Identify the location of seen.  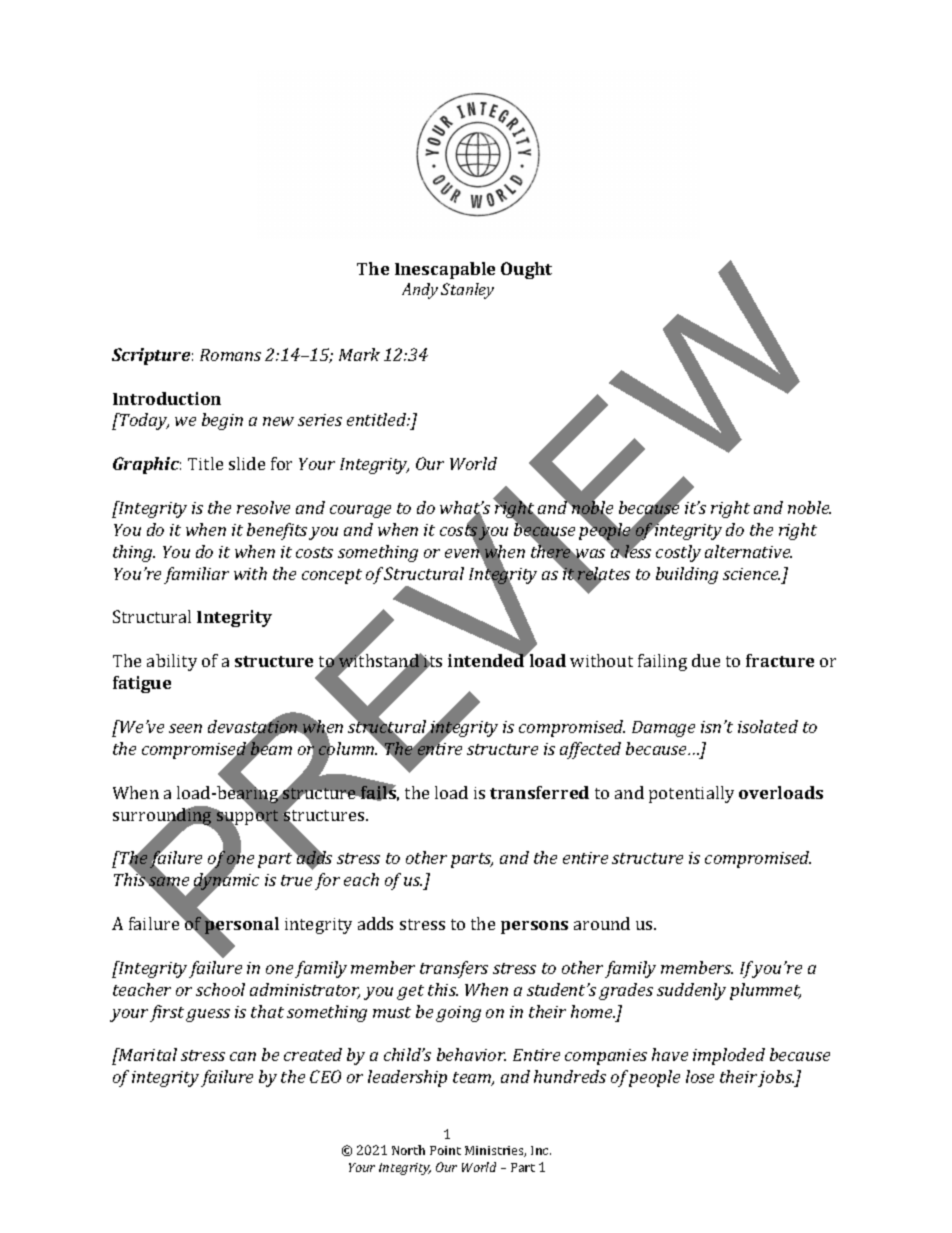
(185, 728).
